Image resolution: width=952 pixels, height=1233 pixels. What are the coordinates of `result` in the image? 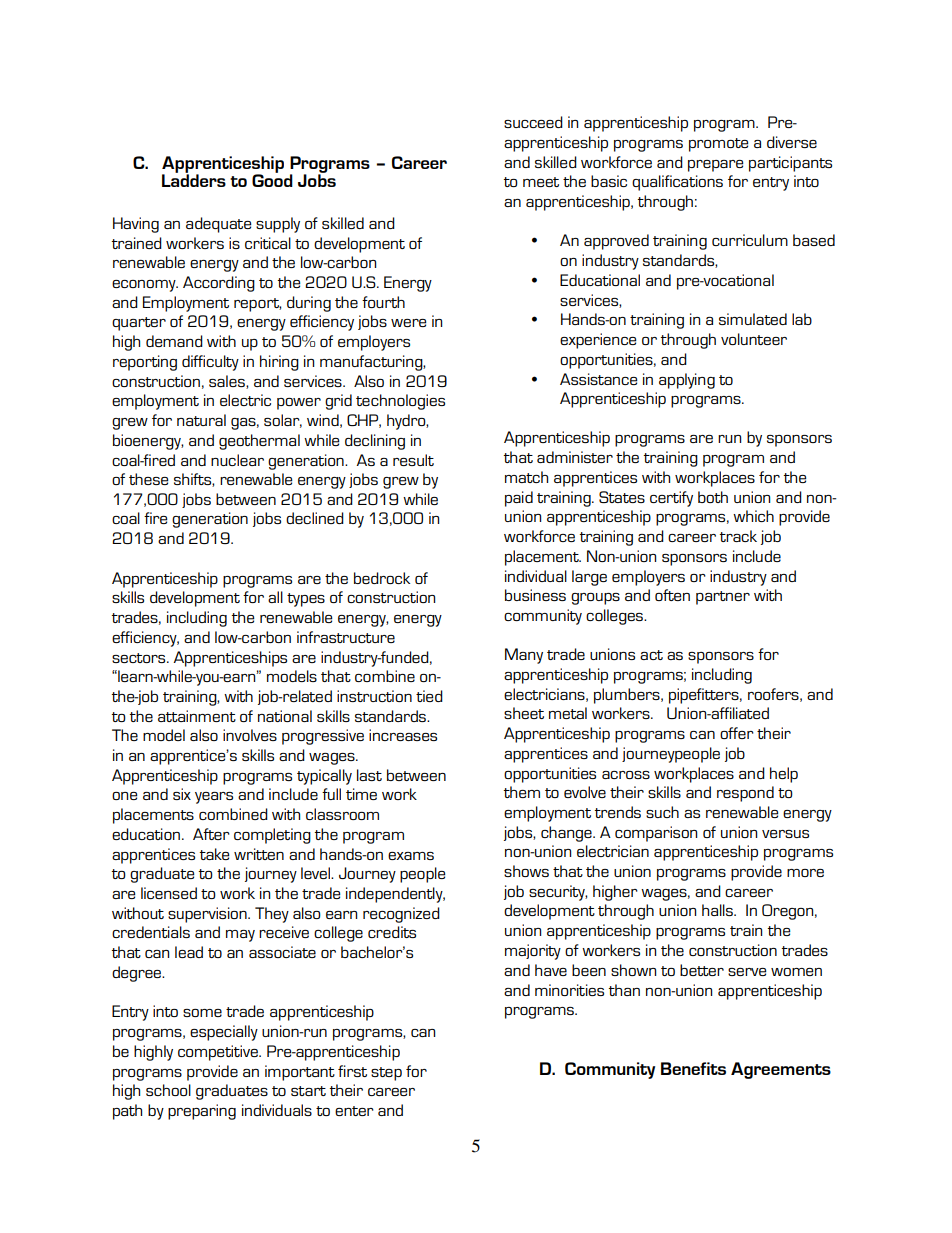 It's located at (413, 460).
